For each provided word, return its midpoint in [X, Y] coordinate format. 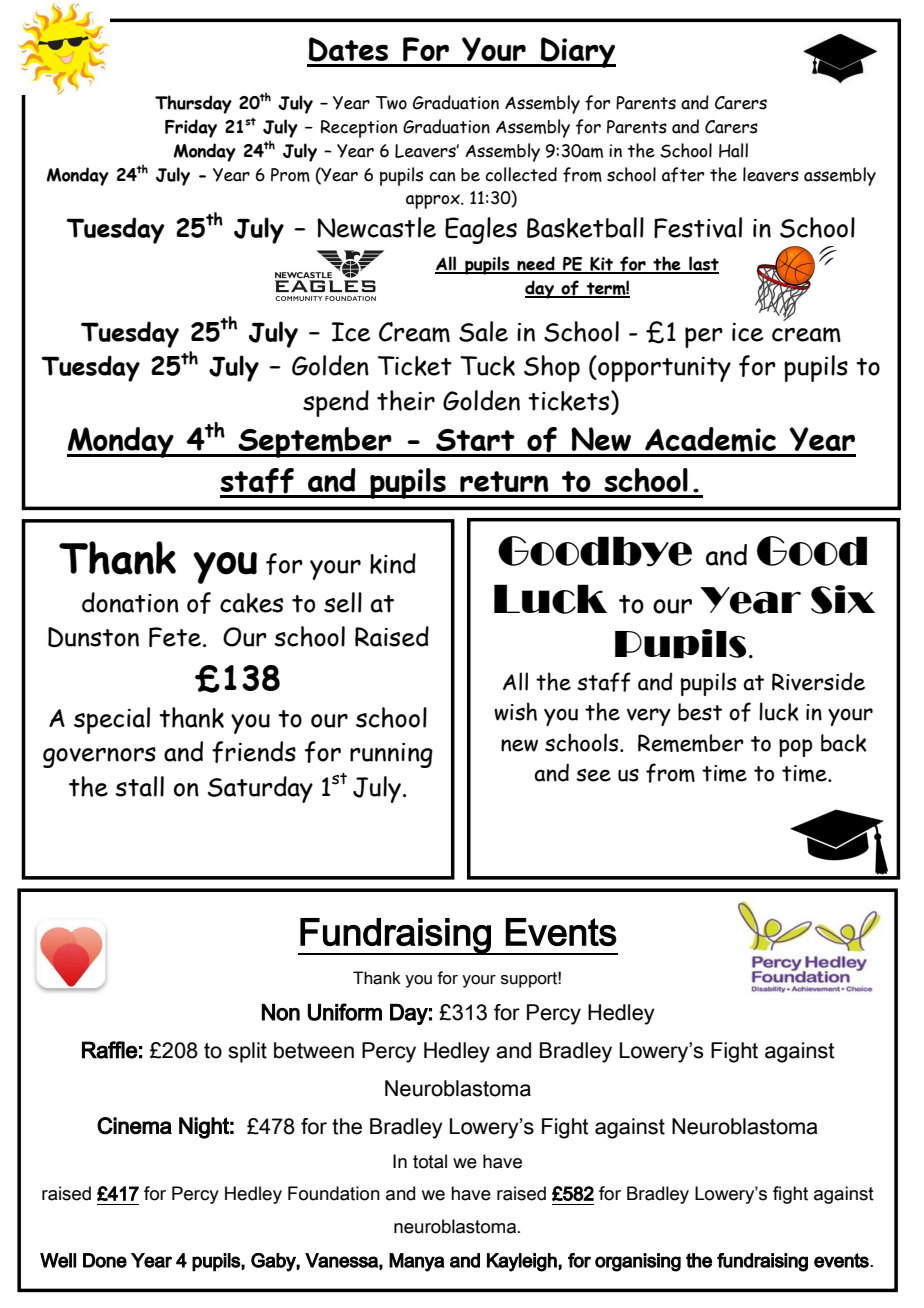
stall [140, 786]
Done [105, 1260]
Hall [733, 150]
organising [638, 1262]
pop [795, 748]
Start [475, 440]
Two [391, 103]
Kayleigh [523, 1262]
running [391, 755]
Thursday [193, 104]
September [315, 442]
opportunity [663, 369]
